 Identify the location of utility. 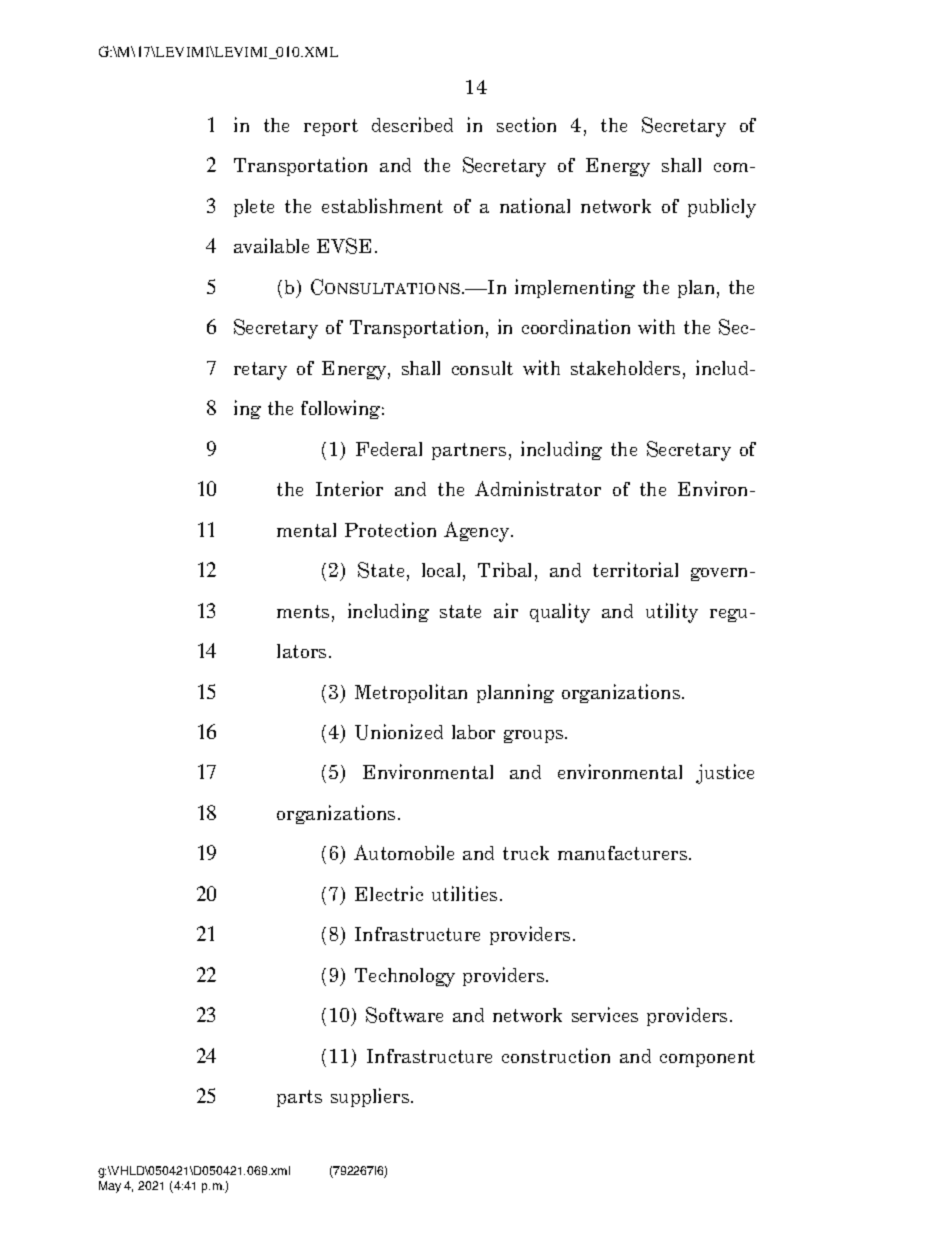
(672, 613).
